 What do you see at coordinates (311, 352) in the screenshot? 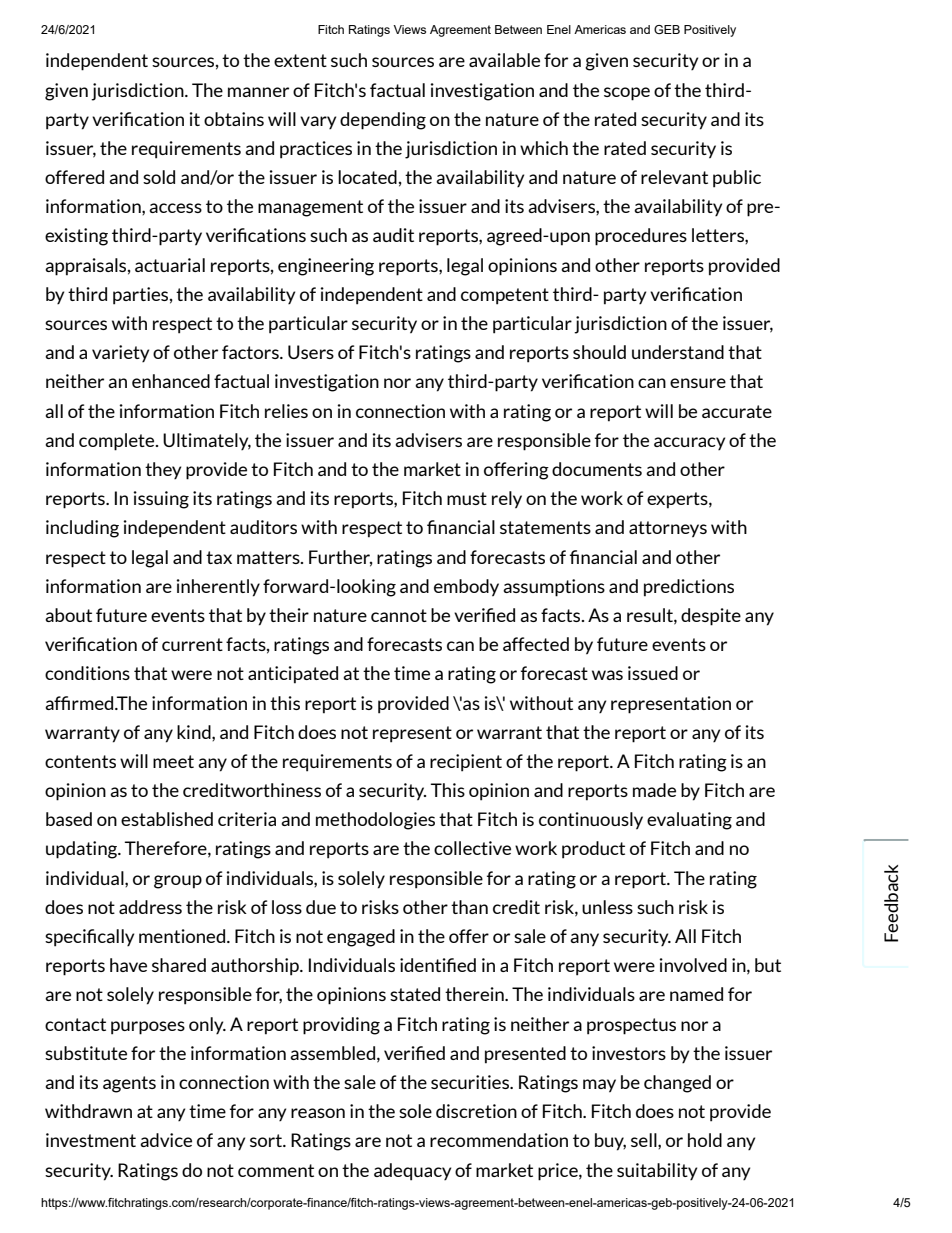
I see `Users` at bounding box center [311, 352].
